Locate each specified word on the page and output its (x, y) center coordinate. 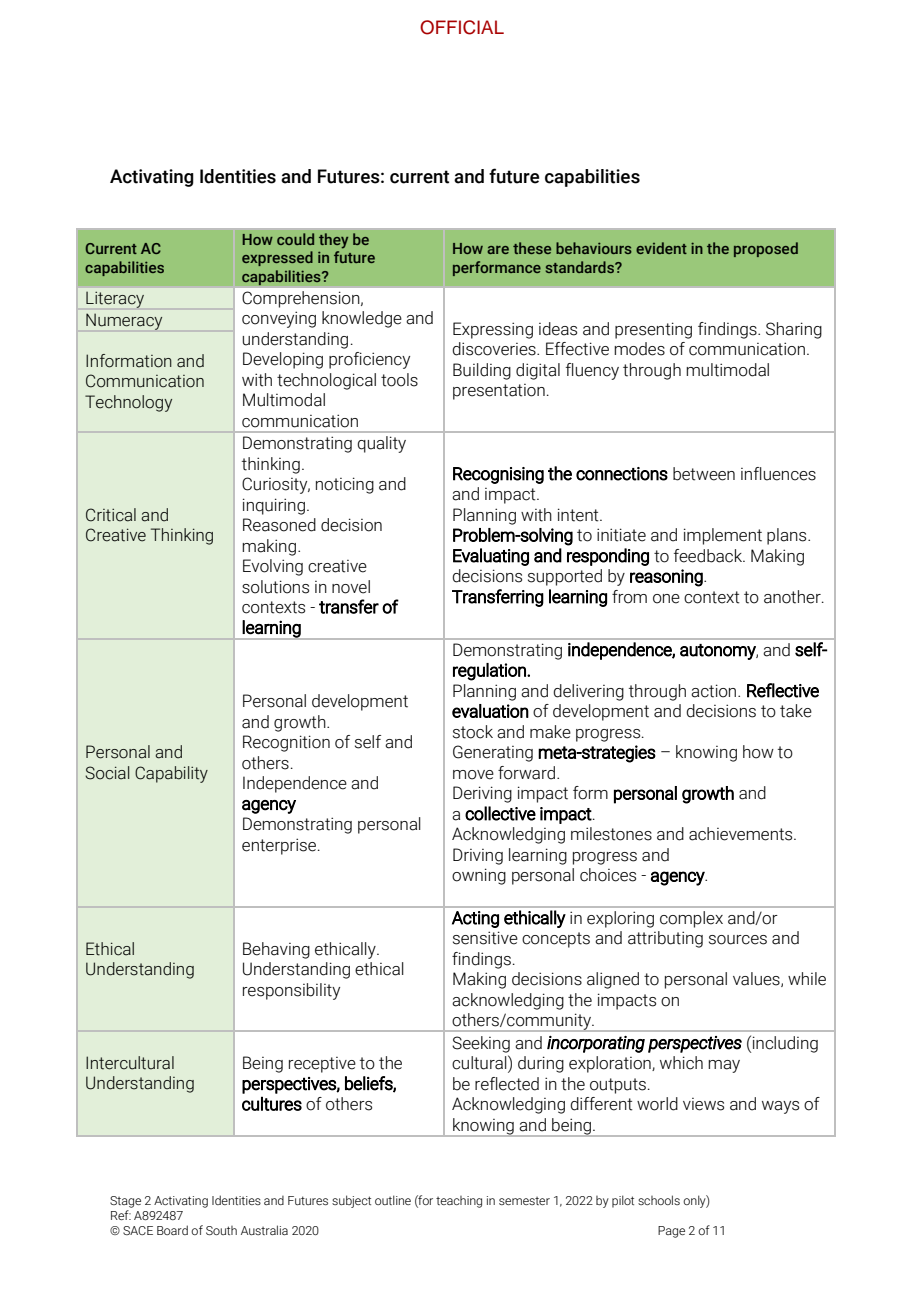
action (715, 691)
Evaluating (491, 557)
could (295, 239)
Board (172, 1230)
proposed (766, 249)
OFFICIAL (462, 27)
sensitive (485, 938)
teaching (459, 1202)
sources (738, 940)
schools (659, 1200)
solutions (275, 587)
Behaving (276, 950)
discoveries (495, 349)
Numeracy (124, 321)
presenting (653, 330)
